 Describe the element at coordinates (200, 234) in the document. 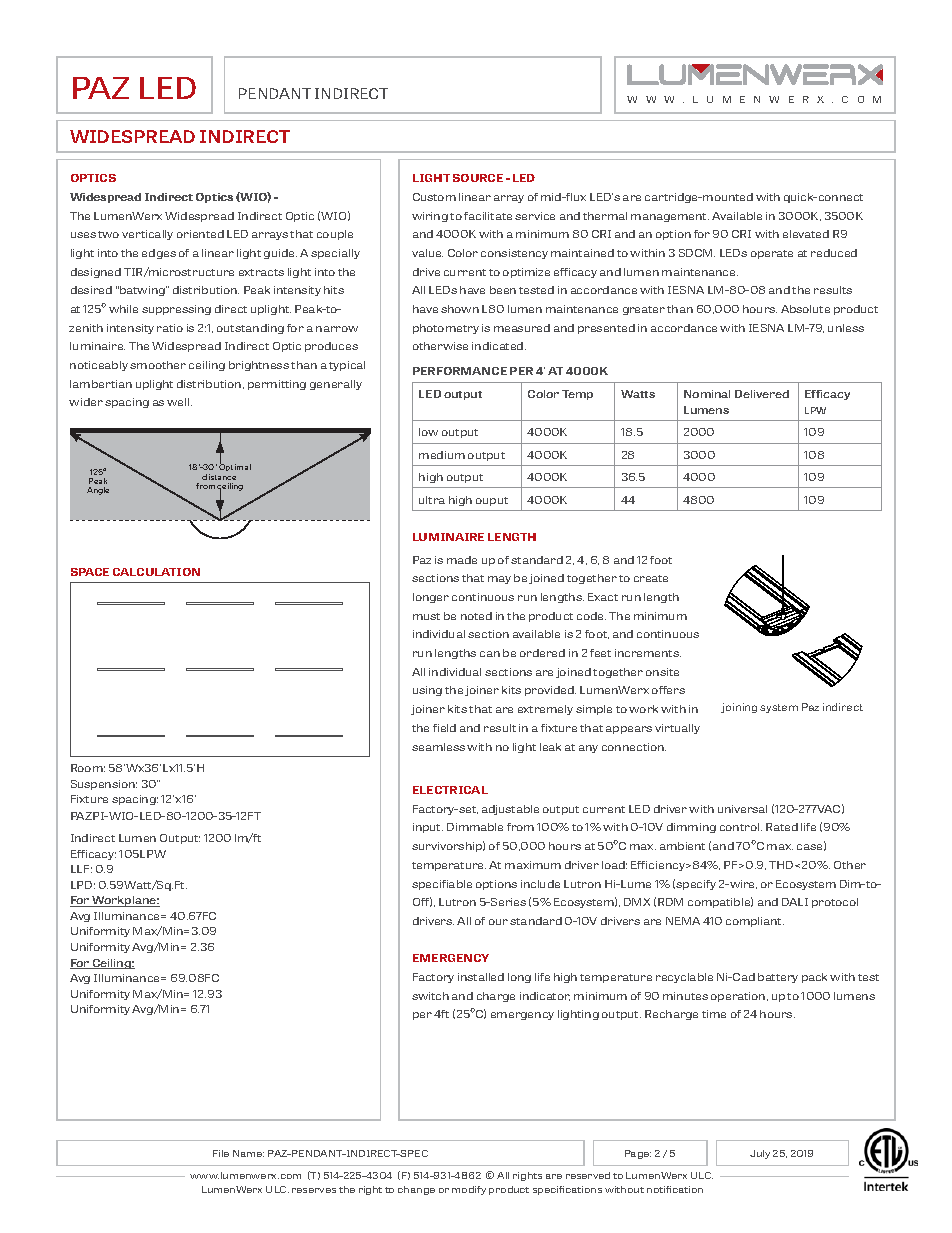

I see `oriented` at that location.
